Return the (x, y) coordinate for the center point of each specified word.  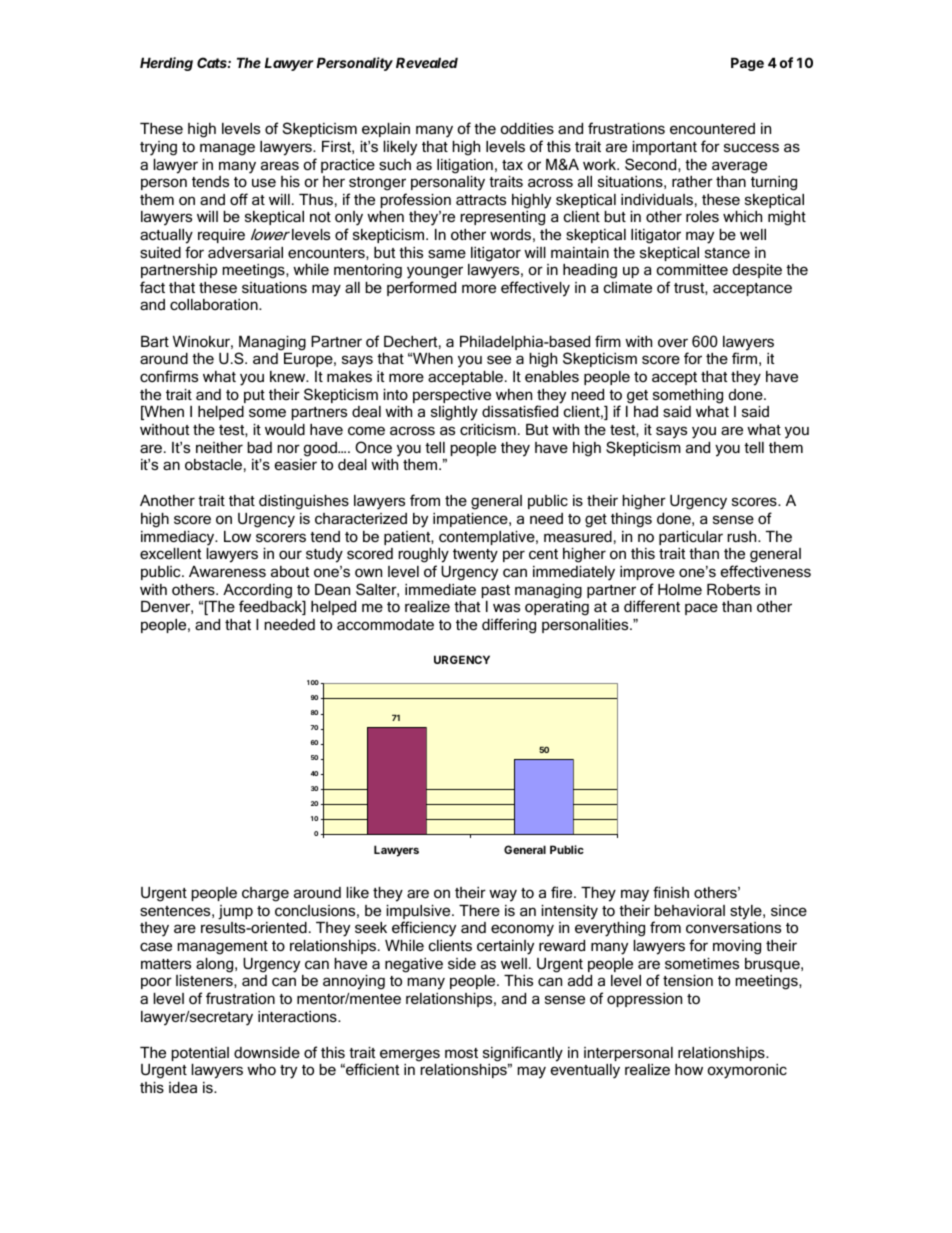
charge (265, 894)
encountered (712, 128)
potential (200, 1054)
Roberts (733, 589)
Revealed (427, 62)
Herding (166, 64)
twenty (475, 556)
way (503, 895)
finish (671, 892)
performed (421, 288)
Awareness (227, 571)
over (673, 342)
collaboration (215, 304)
